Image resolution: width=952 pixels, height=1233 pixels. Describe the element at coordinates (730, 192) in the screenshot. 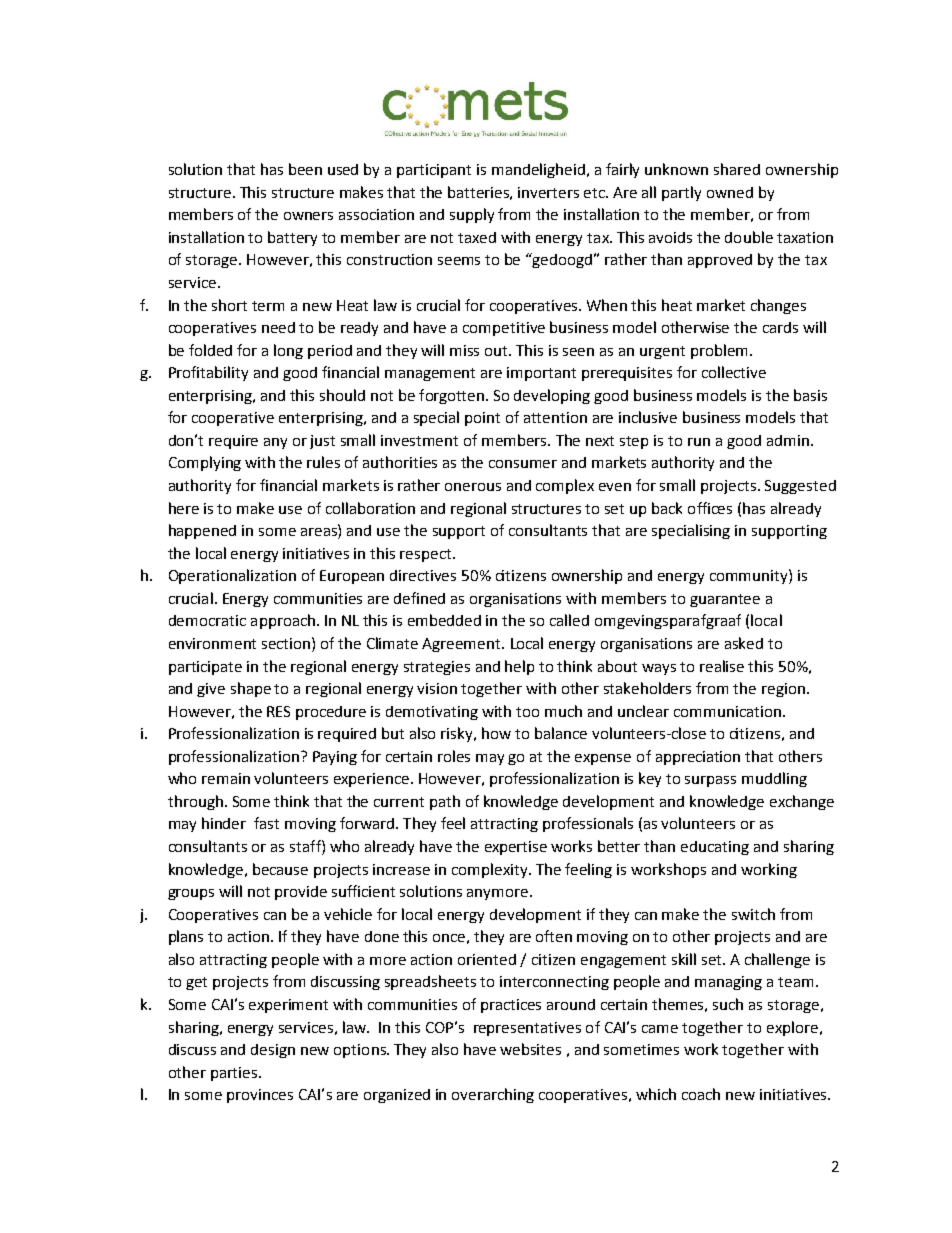

I see `owned` at that location.
